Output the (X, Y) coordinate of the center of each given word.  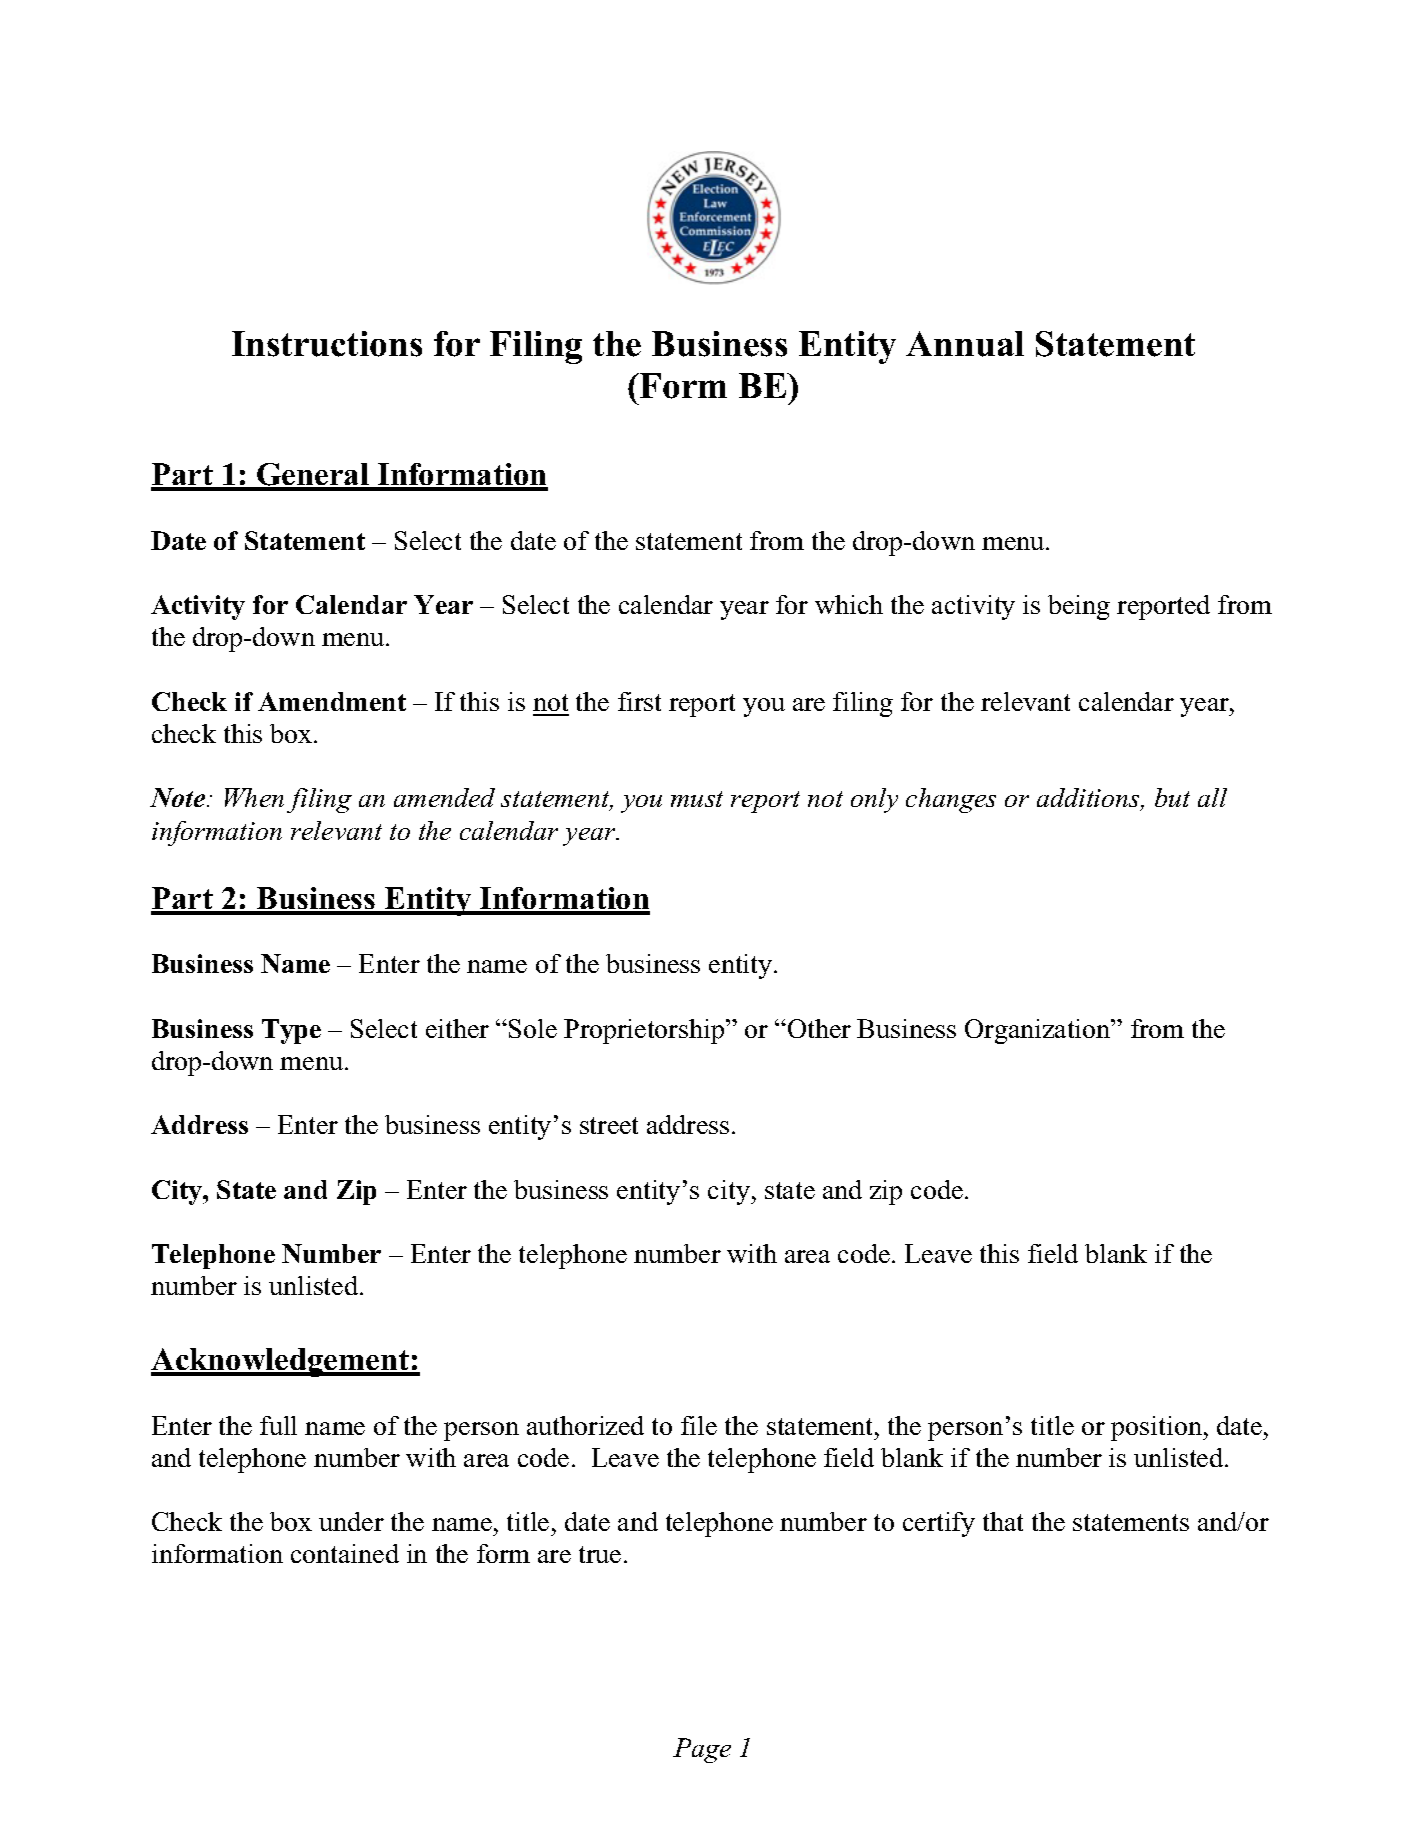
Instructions (327, 344)
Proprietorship (645, 1031)
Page (702, 1750)
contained (345, 1553)
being (1079, 607)
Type (291, 1031)
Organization (1039, 1031)
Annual (965, 344)
